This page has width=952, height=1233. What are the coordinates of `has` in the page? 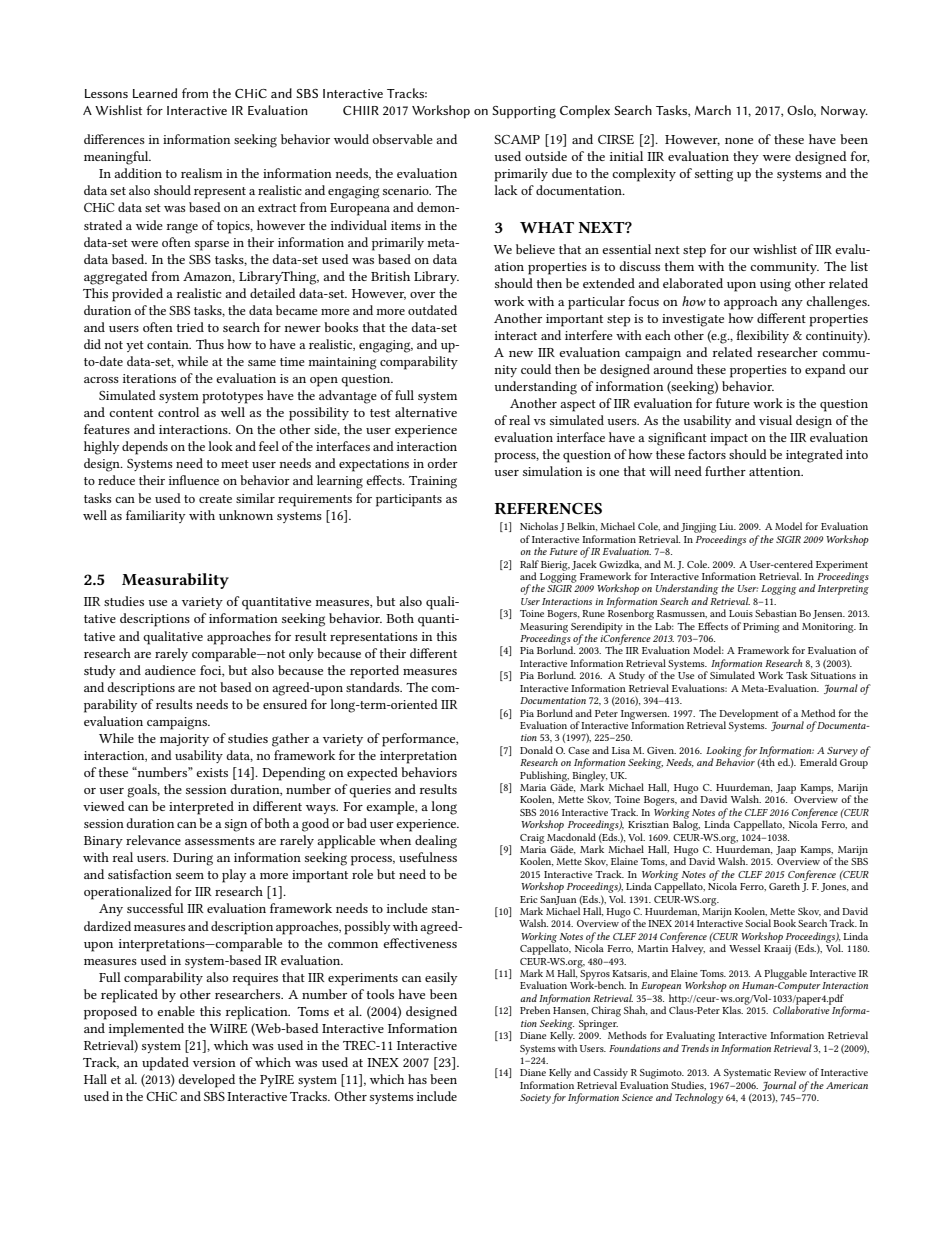 It's located at (417, 1079).
